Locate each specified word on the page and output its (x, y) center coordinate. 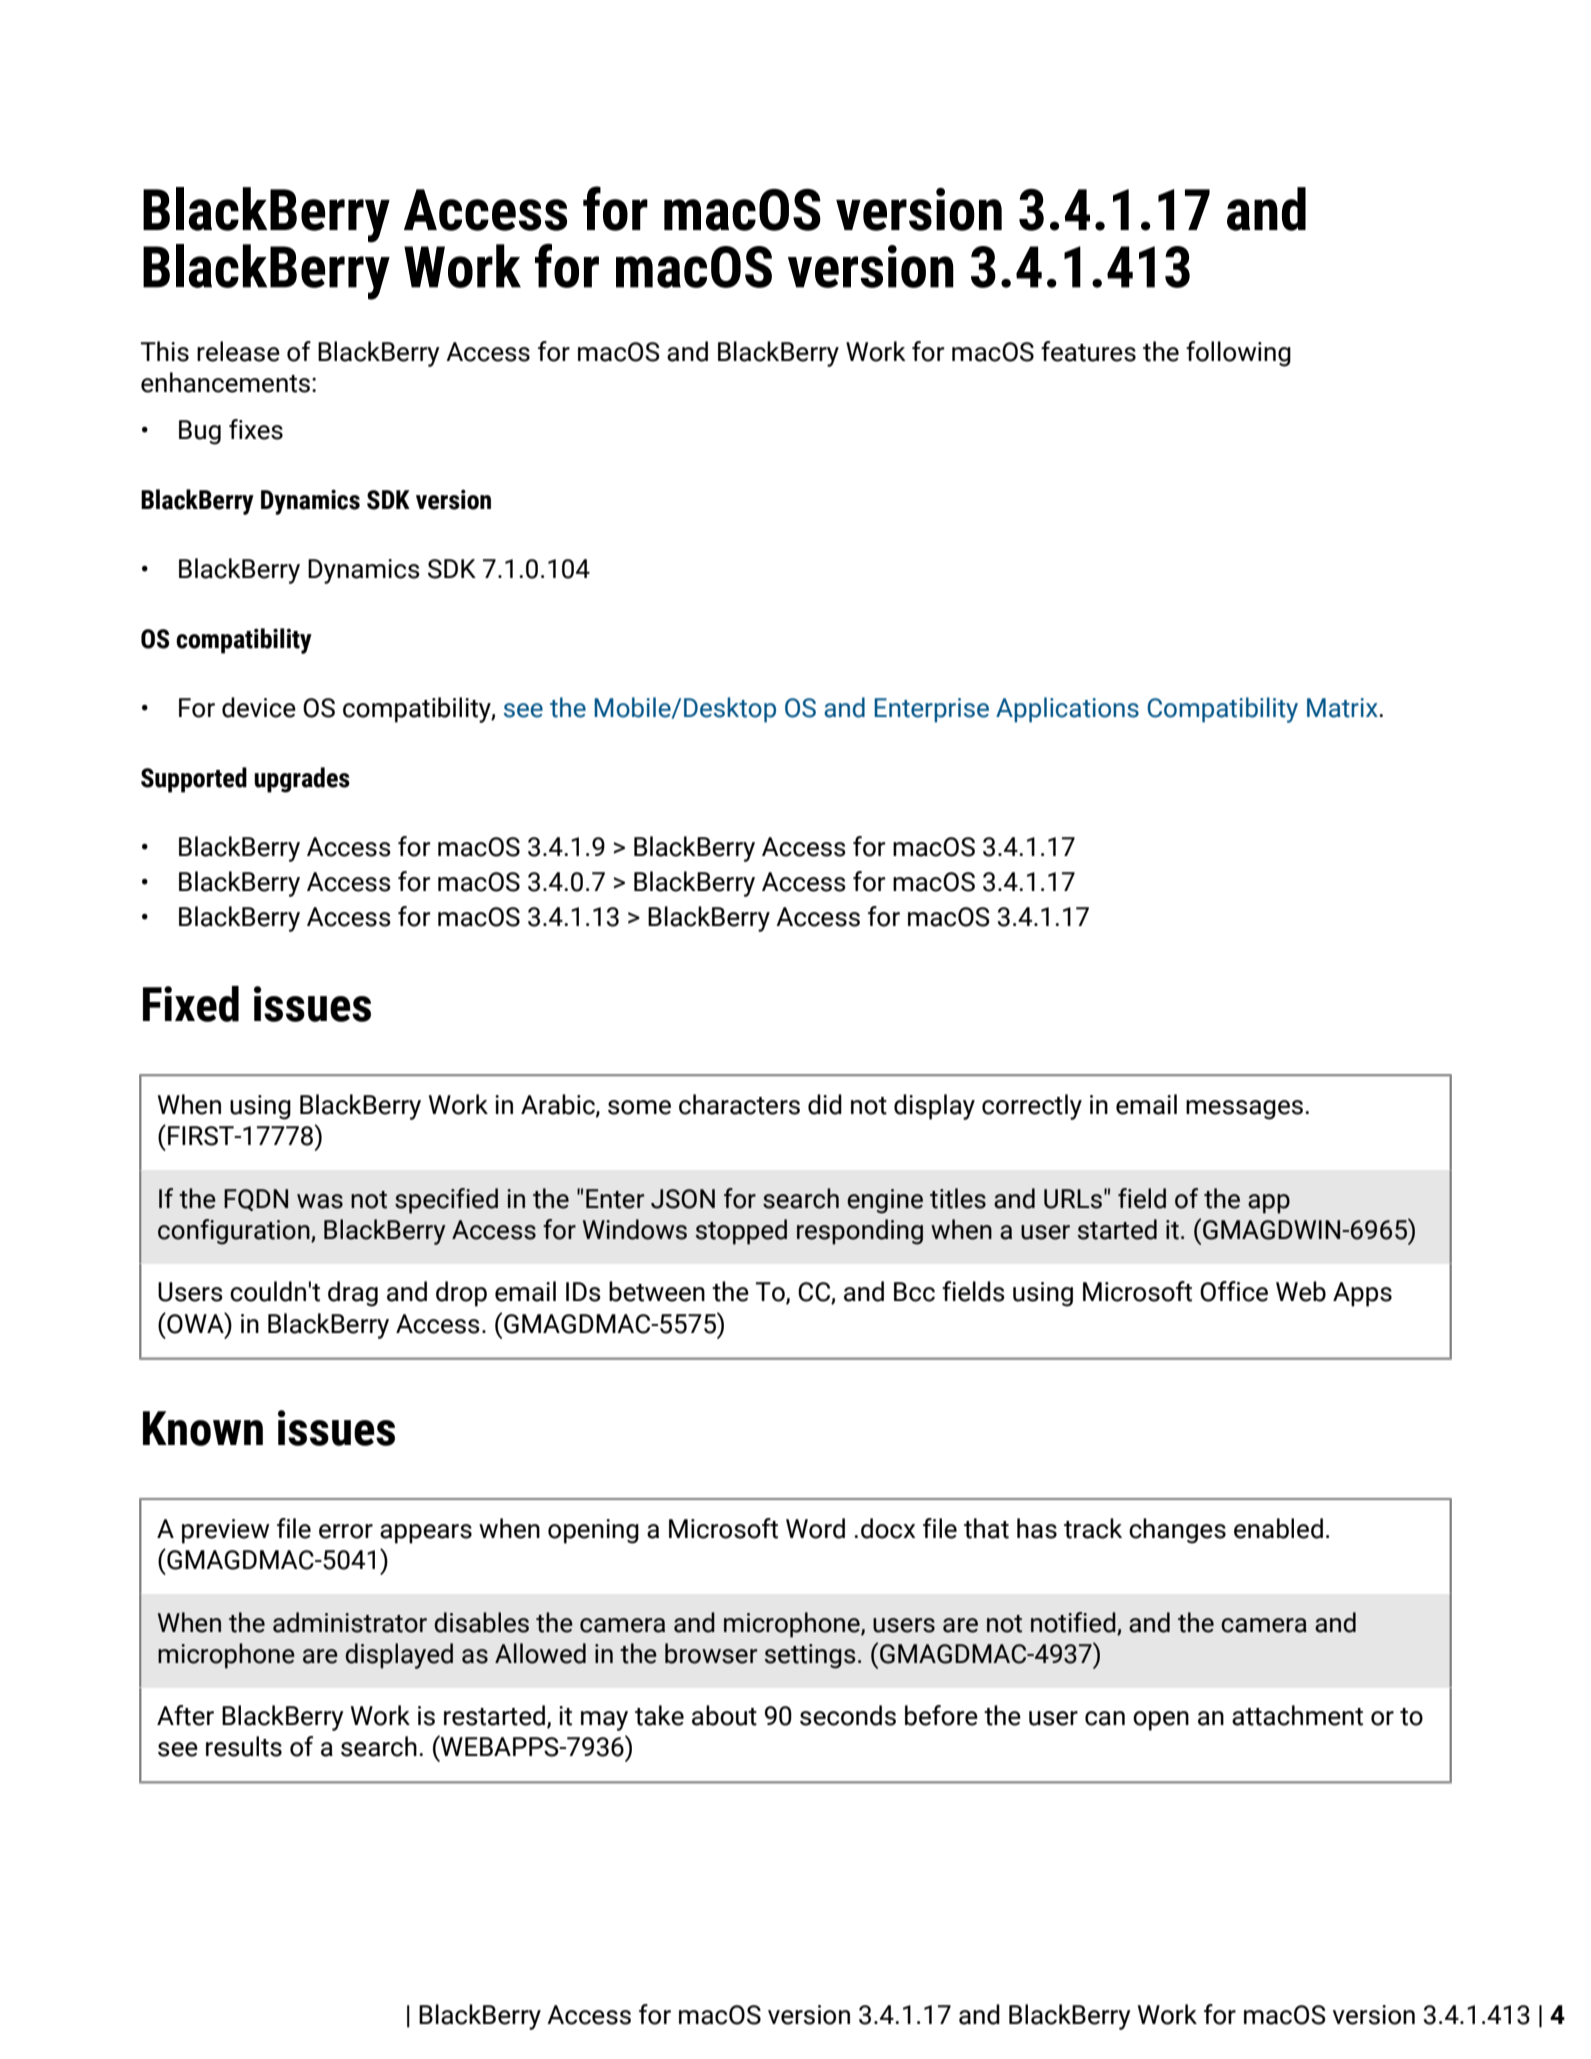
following (1238, 354)
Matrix (1343, 708)
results (244, 1746)
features (1088, 351)
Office (1234, 1291)
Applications (1067, 710)
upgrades (302, 780)
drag (353, 1294)
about (724, 1715)
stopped (741, 1232)
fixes (256, 429)
